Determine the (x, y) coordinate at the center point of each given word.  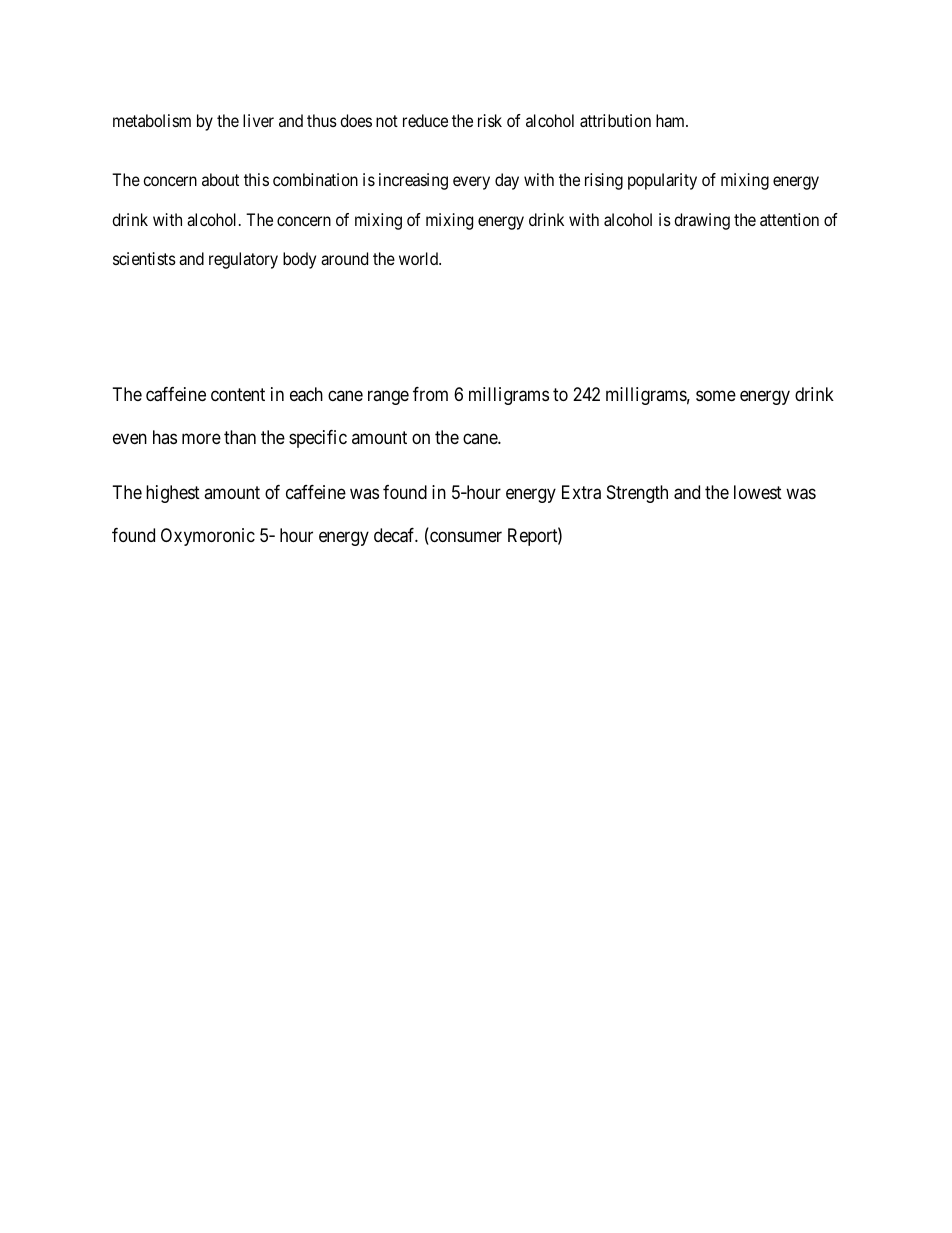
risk (490, 120)
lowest (758, 492)
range (388, 397)
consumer (465, 538)
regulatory (243, 260)
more (201, 438)
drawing (702, 221)
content (238, 394)
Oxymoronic (208, 537)
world (420, 258)
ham (672, 120)
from (430, 394)
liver (258, 120)
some (716, 395)
